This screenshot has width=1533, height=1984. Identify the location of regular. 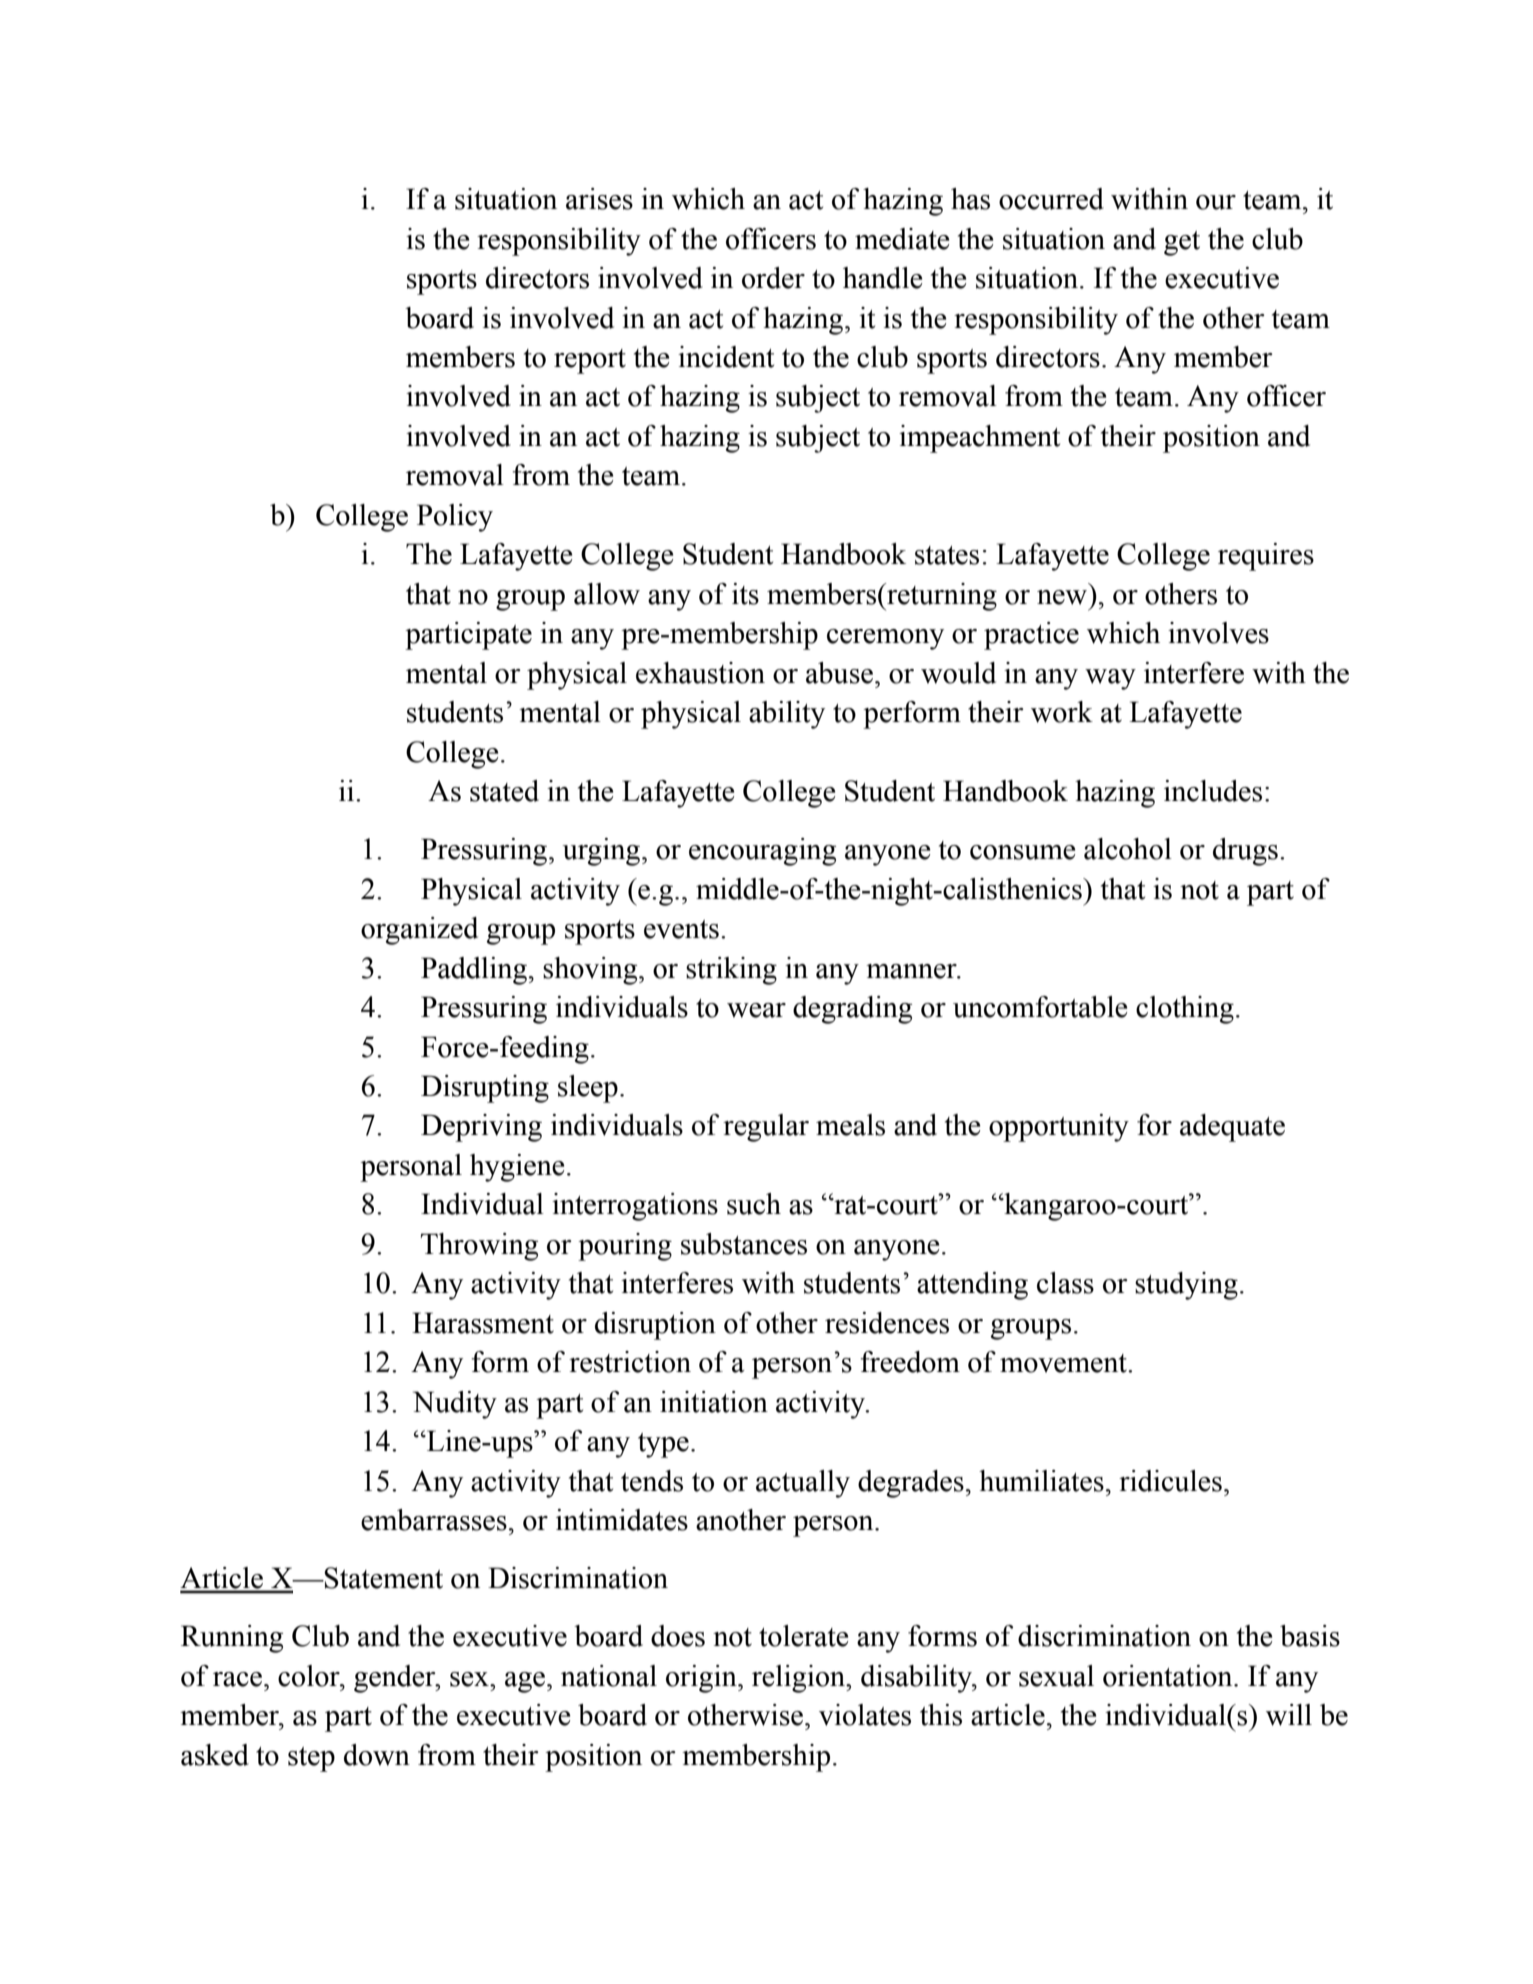
(766, 1128).
